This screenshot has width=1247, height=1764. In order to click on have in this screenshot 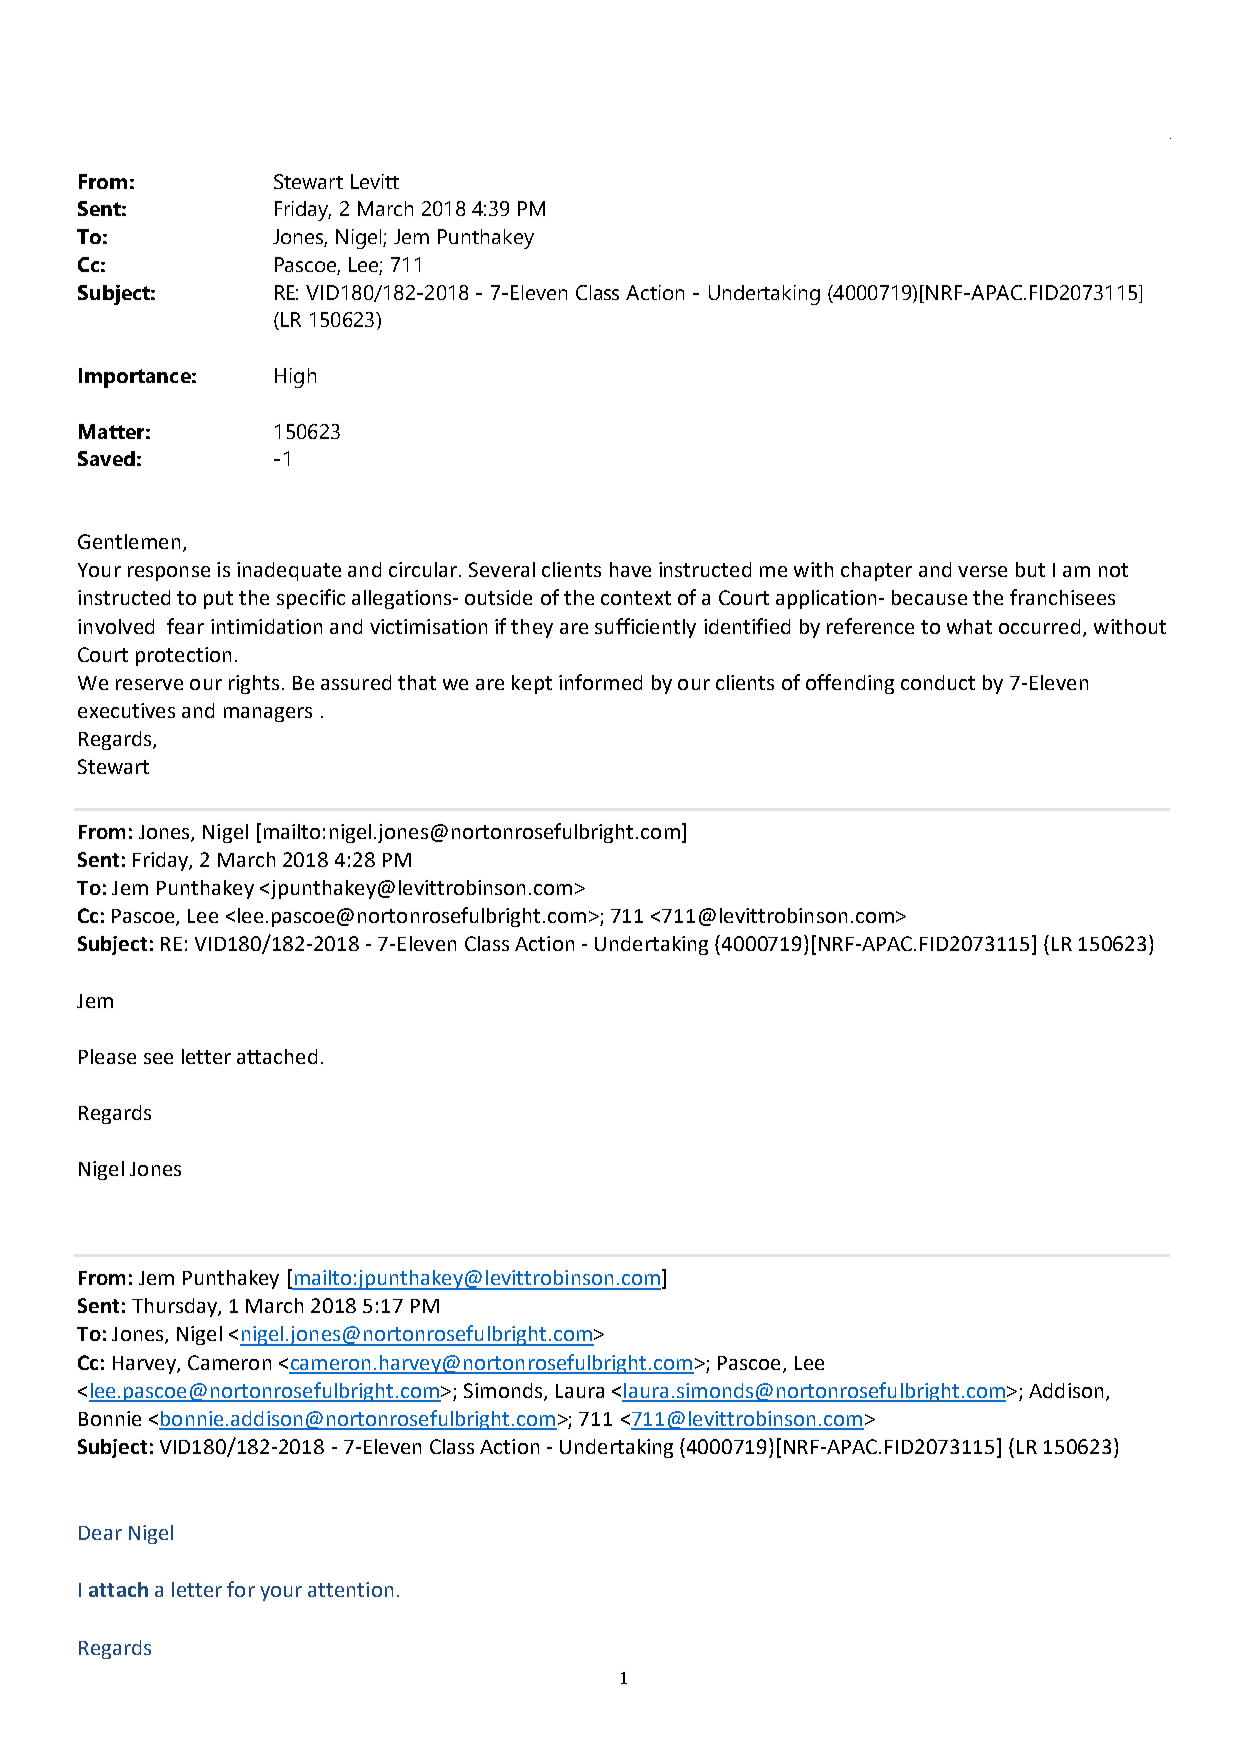, I will do `click(630, 569)`.
